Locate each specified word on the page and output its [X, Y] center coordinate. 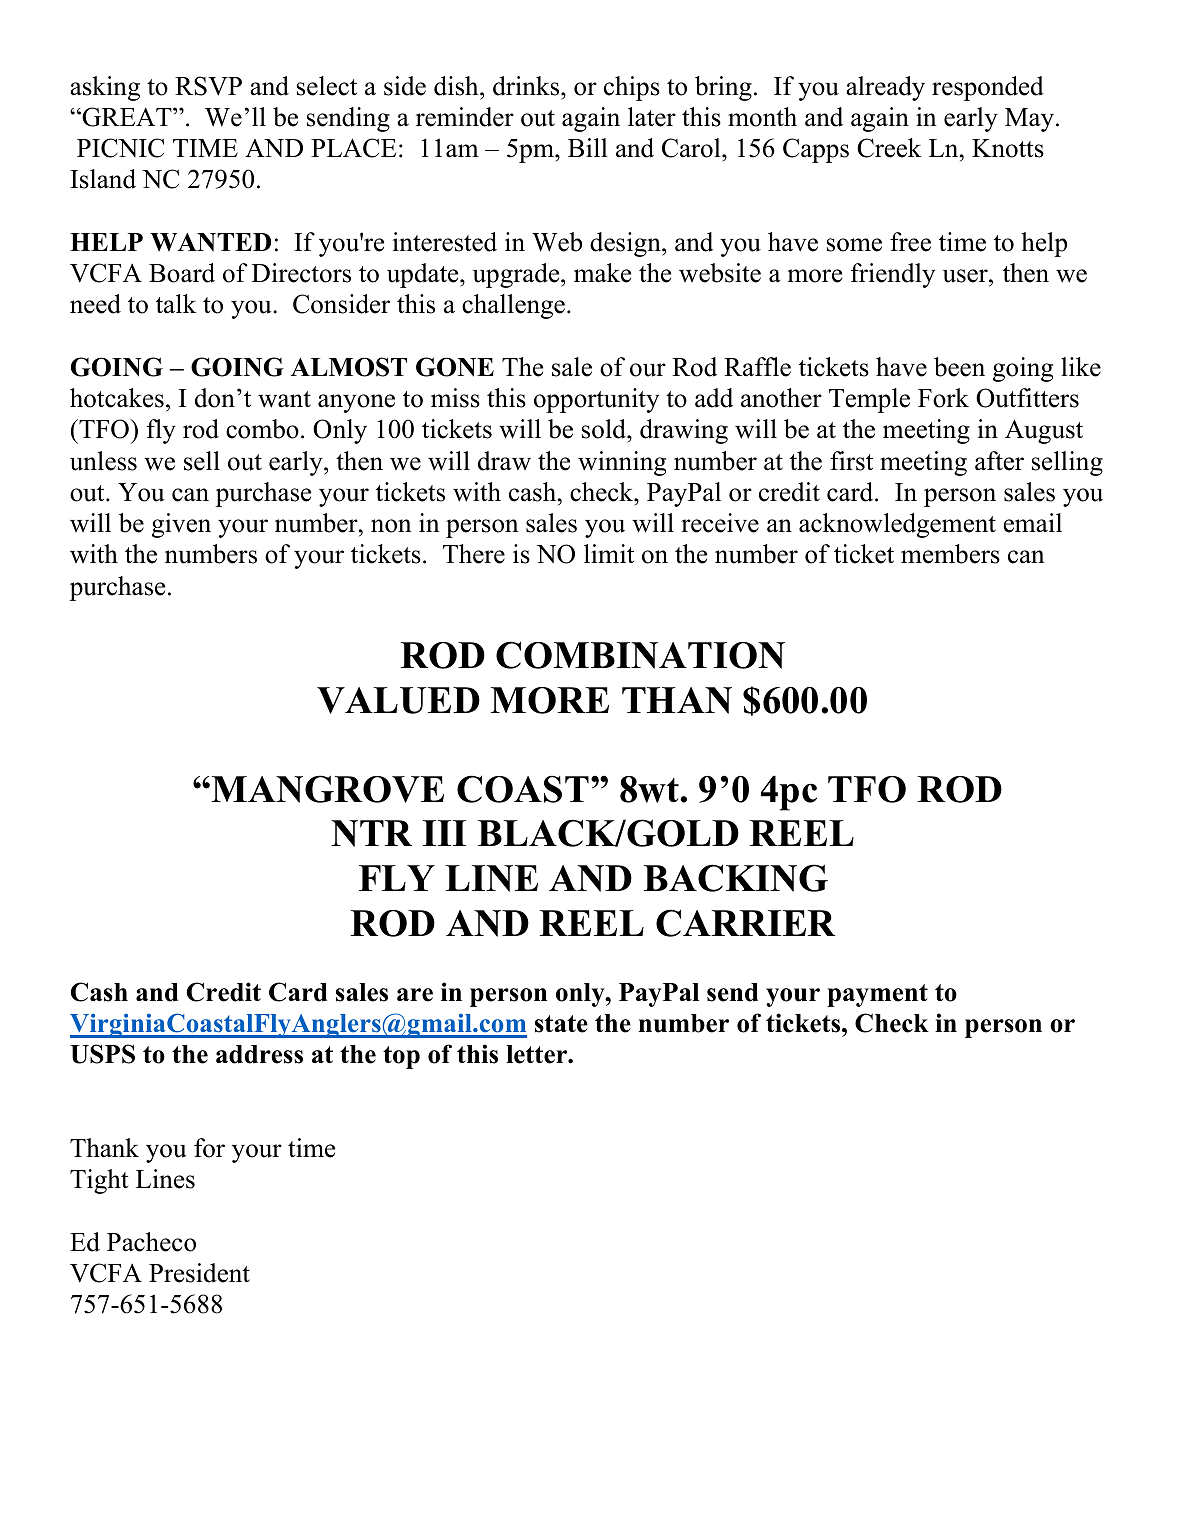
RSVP [208, 86]
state [561, 1024]
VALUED [398, 700]
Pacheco [151, 1242]
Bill [588, 147]
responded [988, 88]
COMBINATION [640, 655]
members [950, 554]
